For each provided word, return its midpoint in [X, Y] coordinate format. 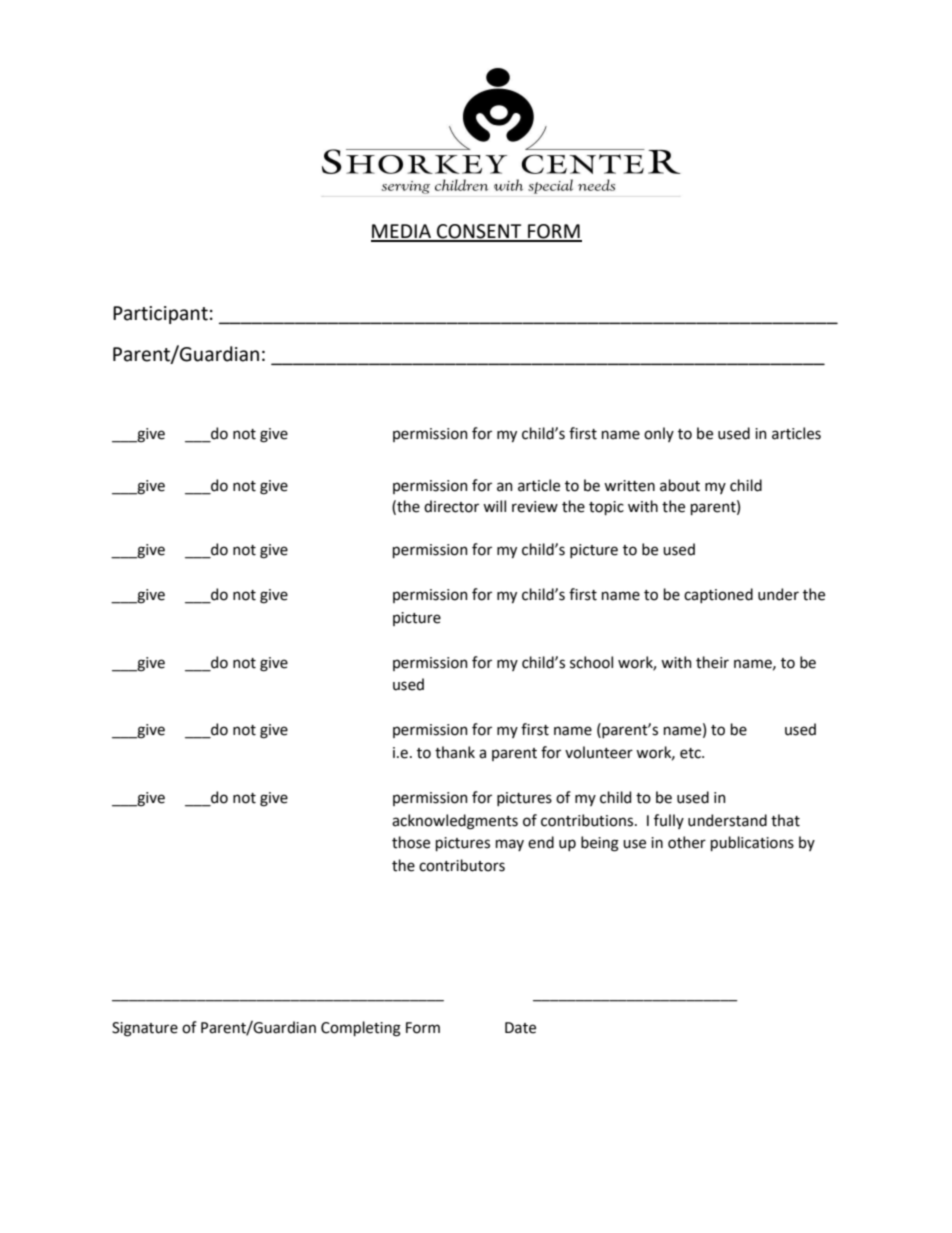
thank [455, 752]
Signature [145, 1029]
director [451, 506]
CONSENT [479, 232]
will [494, 506]
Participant [160, 315]
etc [691, 753]
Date [520, 1028]
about [680, 485]
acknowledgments [455, 822]
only [659, 434]
